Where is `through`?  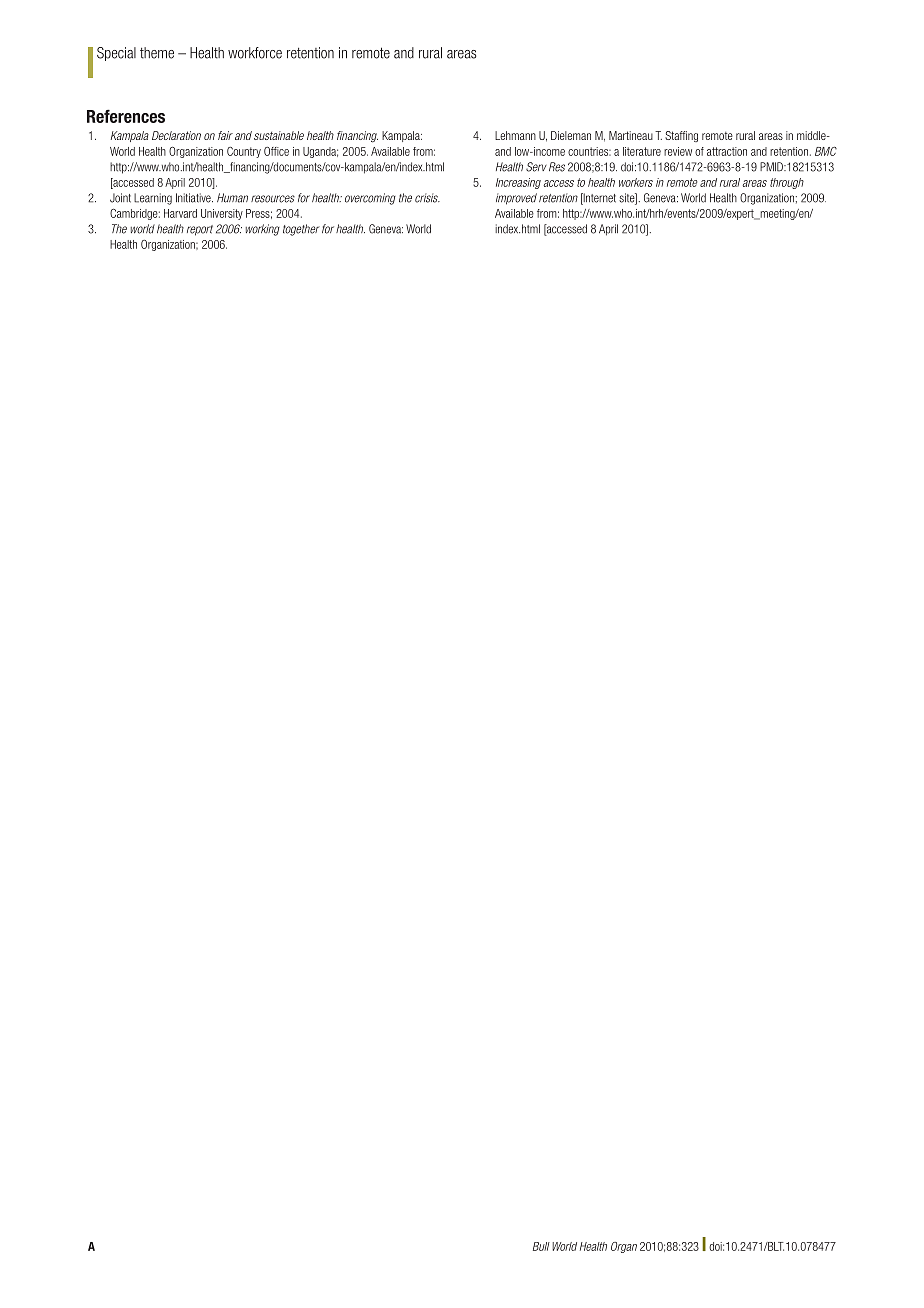 through is located at coordinates (787, 183).
